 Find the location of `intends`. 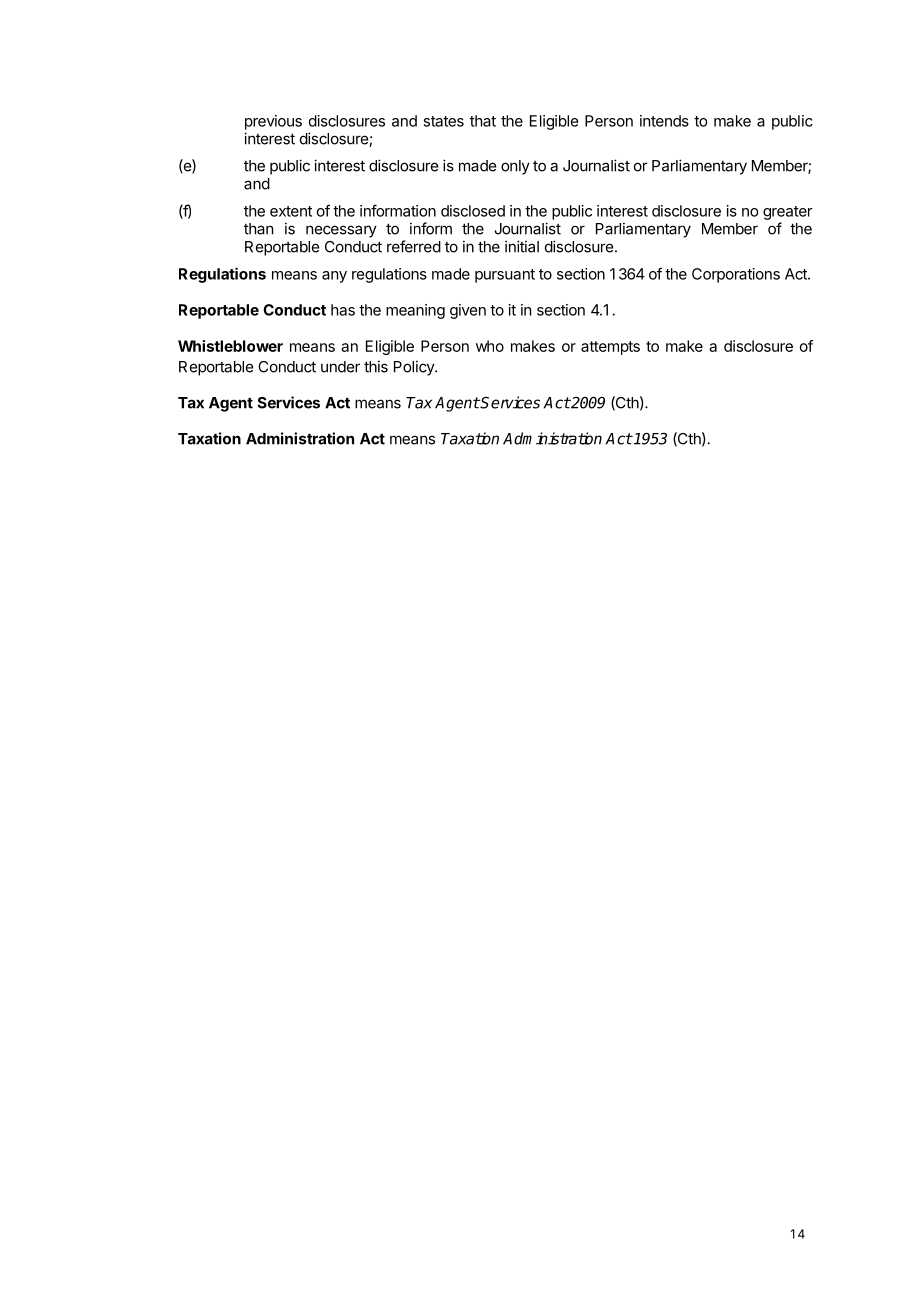

intends is located at coordinates (664, 121).
